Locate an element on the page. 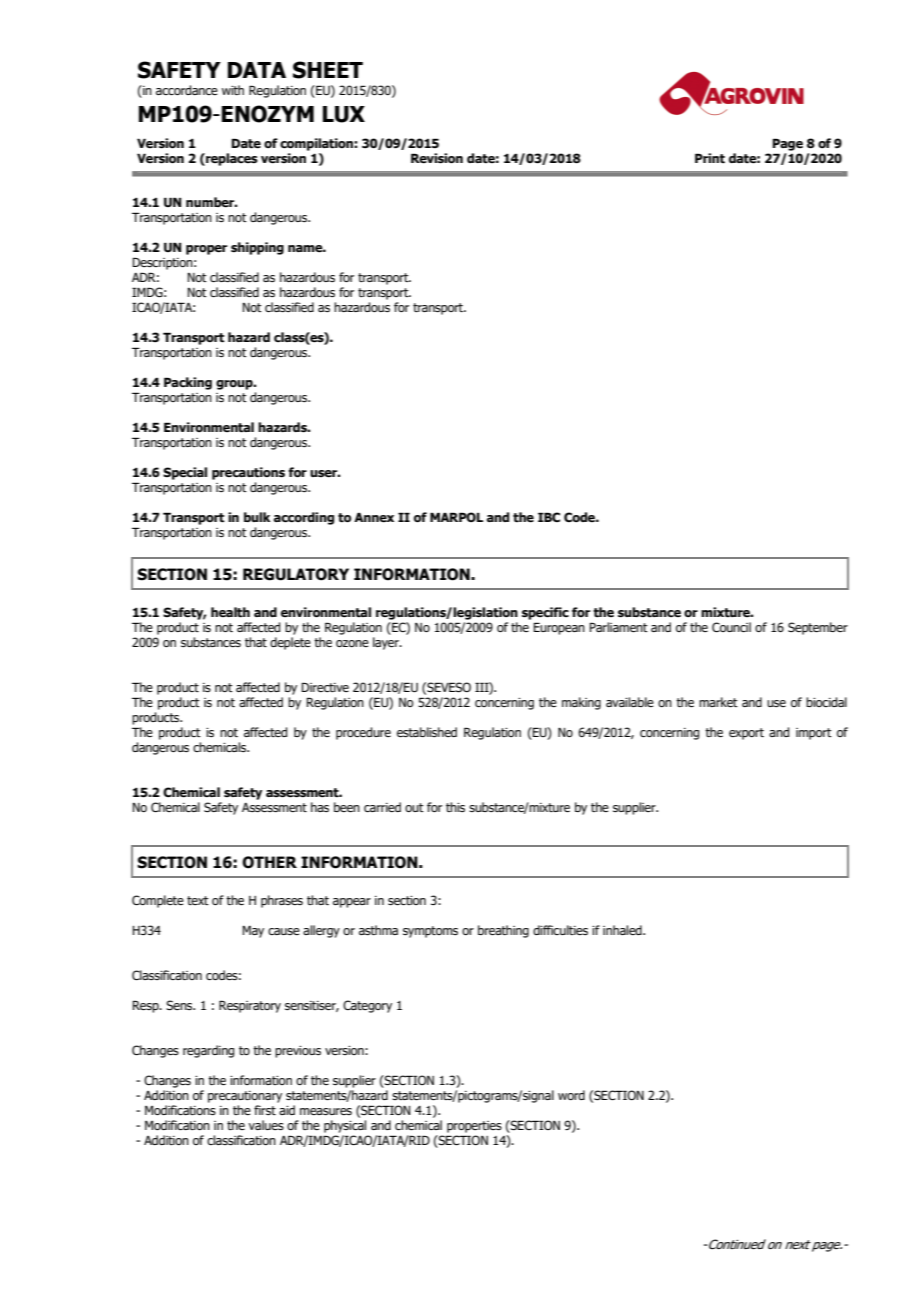 This page has width=924, height=1308. has is located at coordinates (320, 807).
